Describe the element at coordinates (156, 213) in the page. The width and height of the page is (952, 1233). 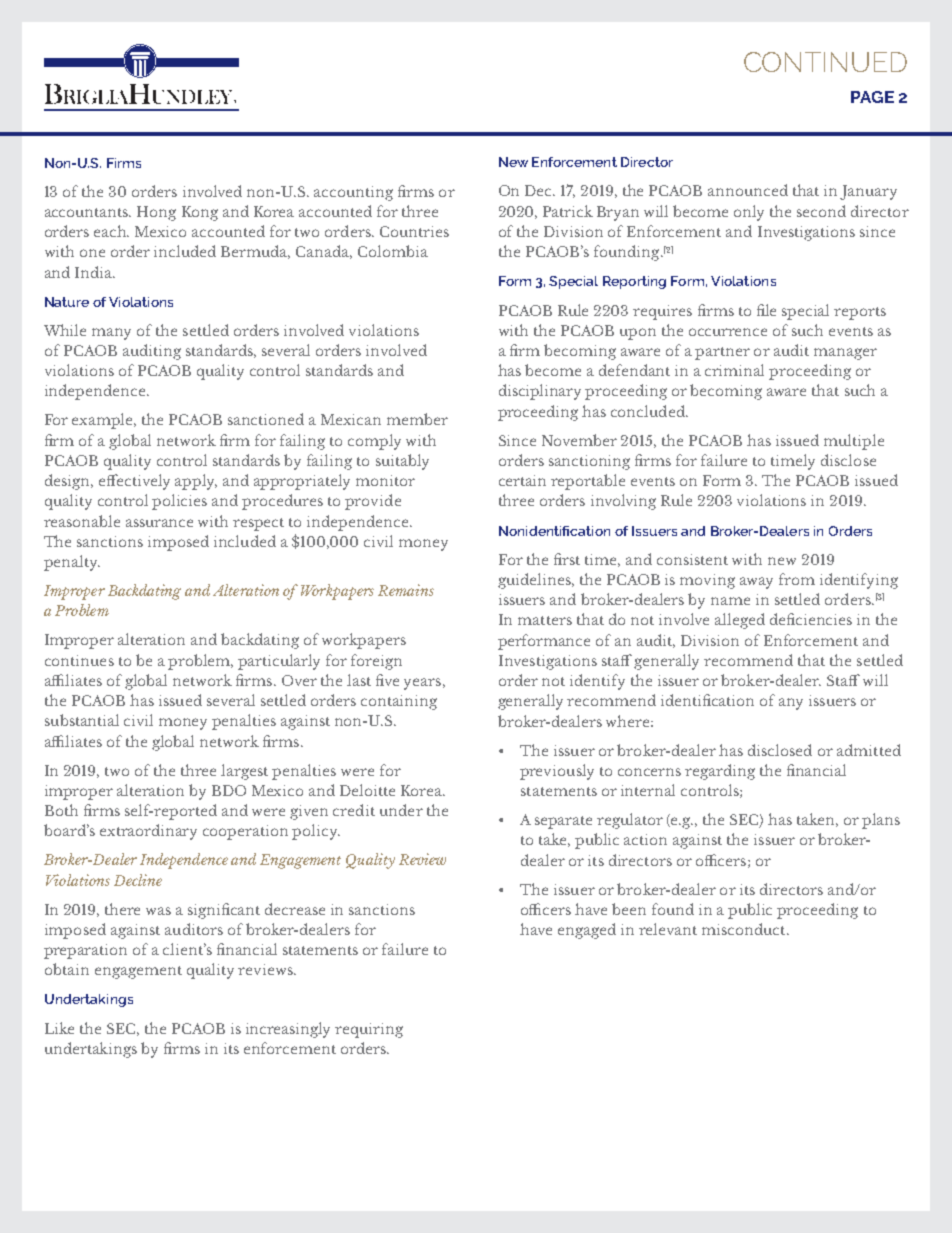
I see `Hong` at that location.
